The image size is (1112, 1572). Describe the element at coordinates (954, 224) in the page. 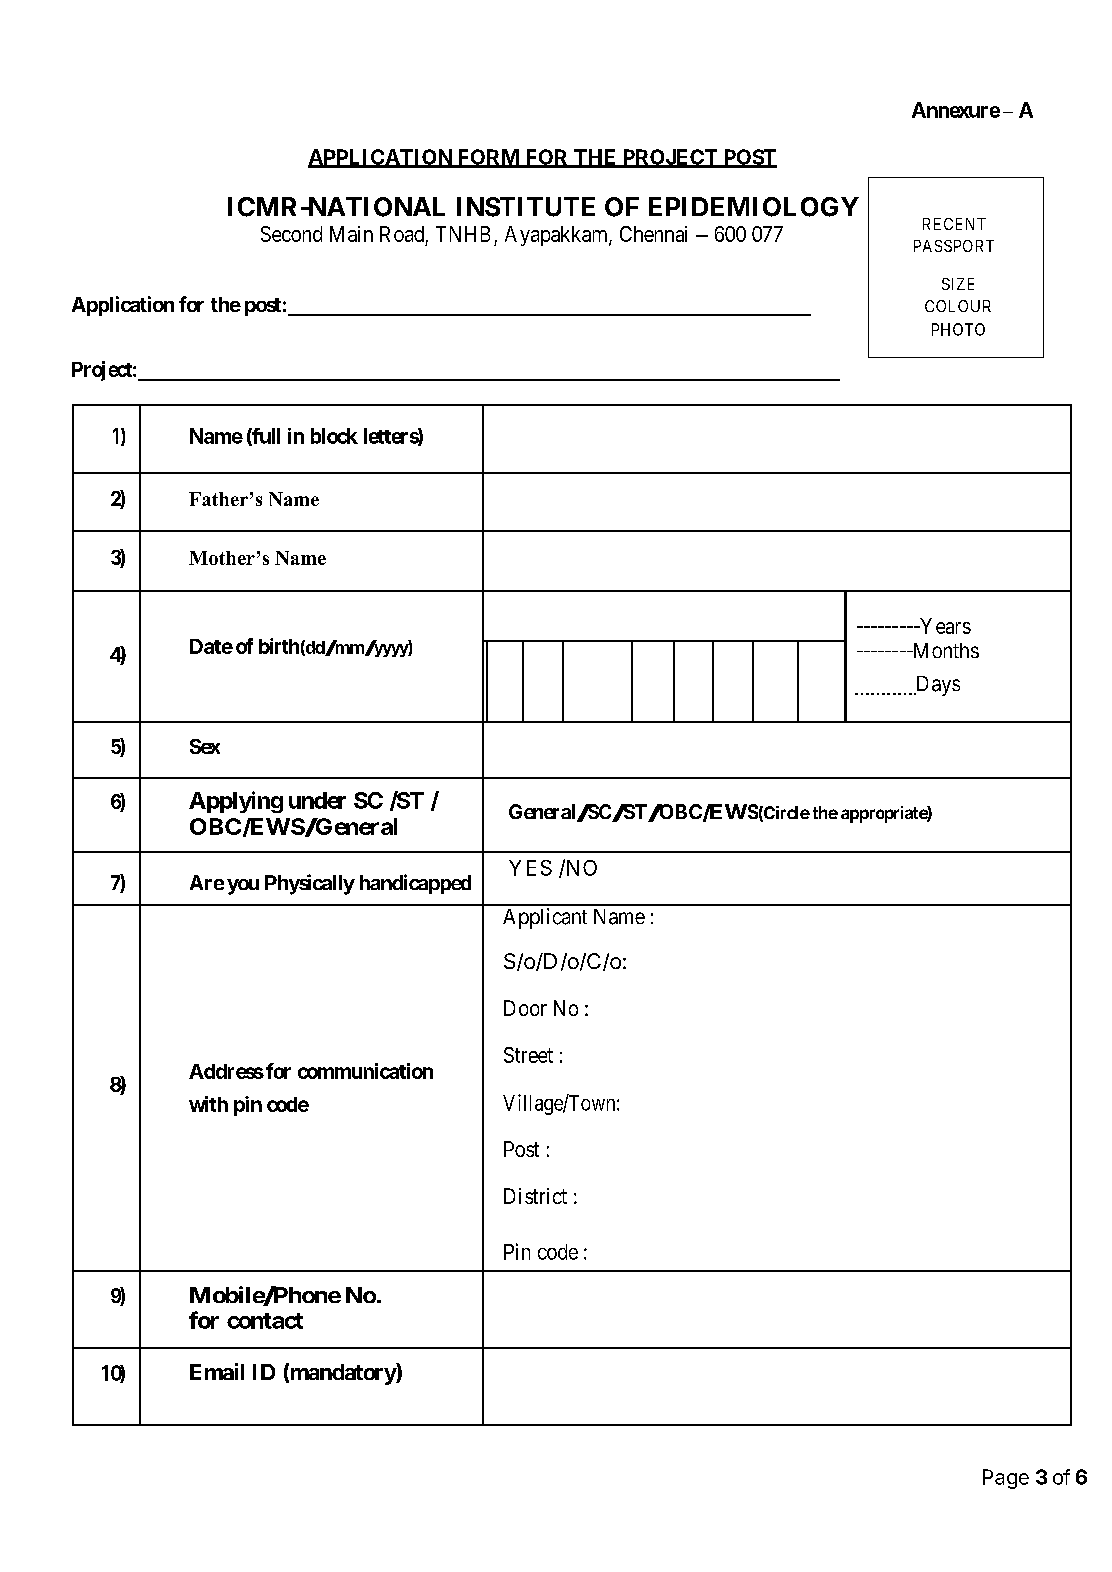

I see `RECENT` at that location.
